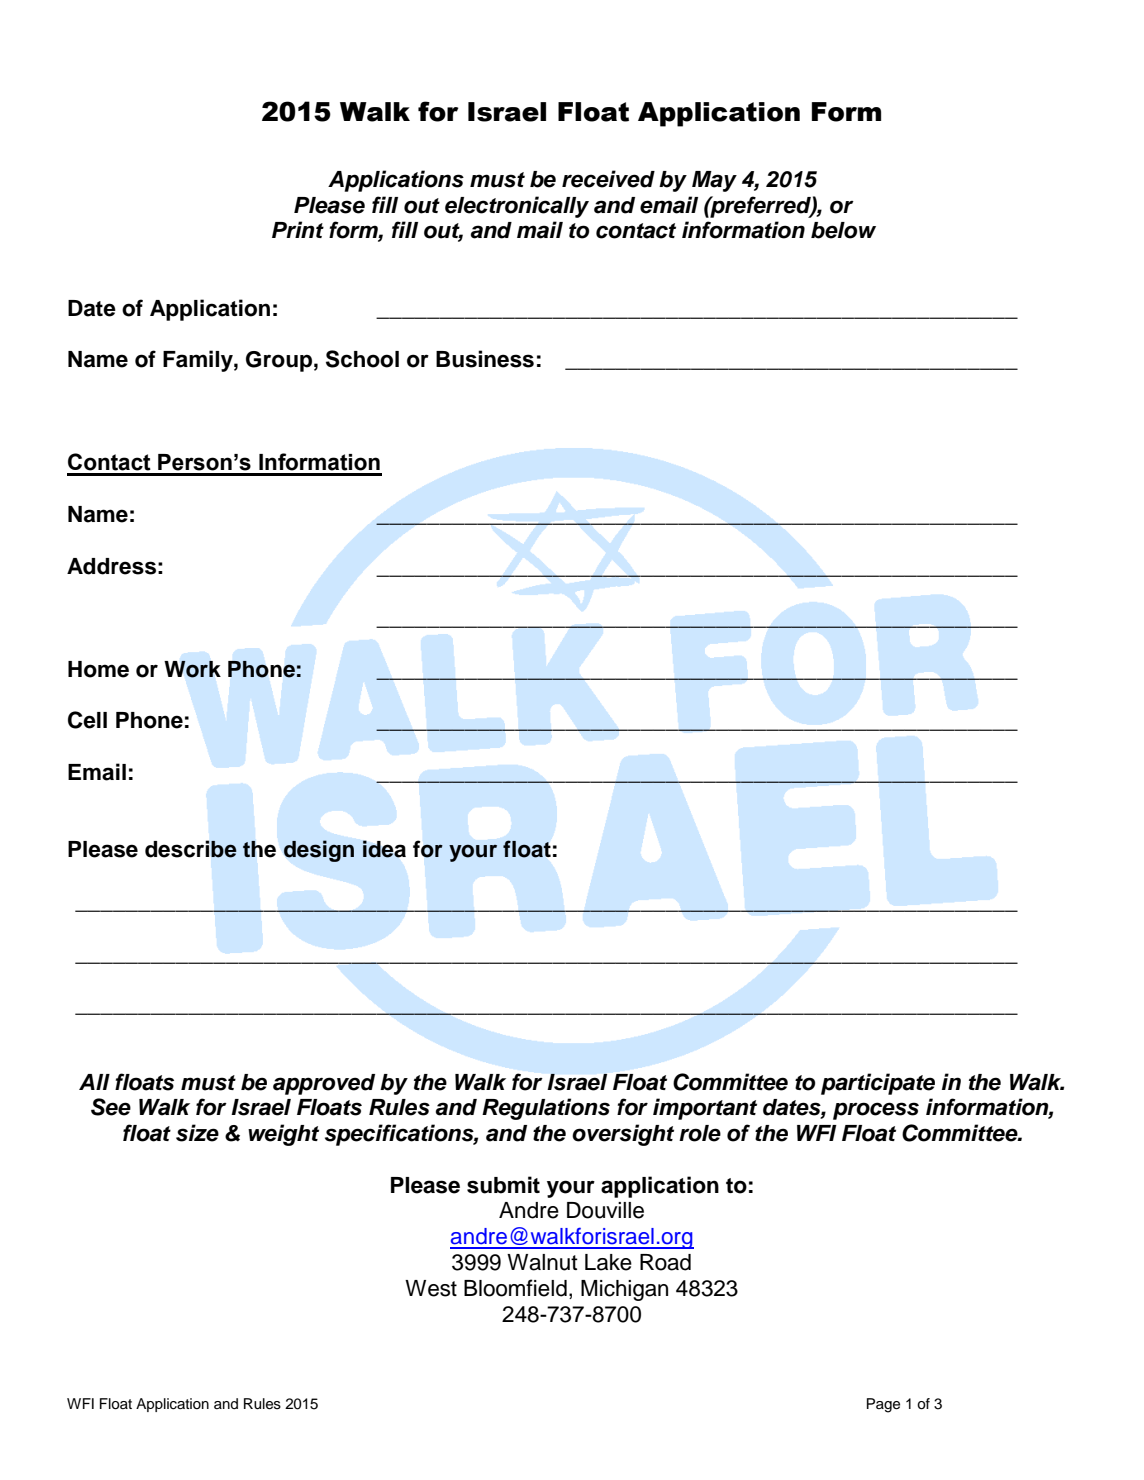  I want to click on below, so click(843, 230).
